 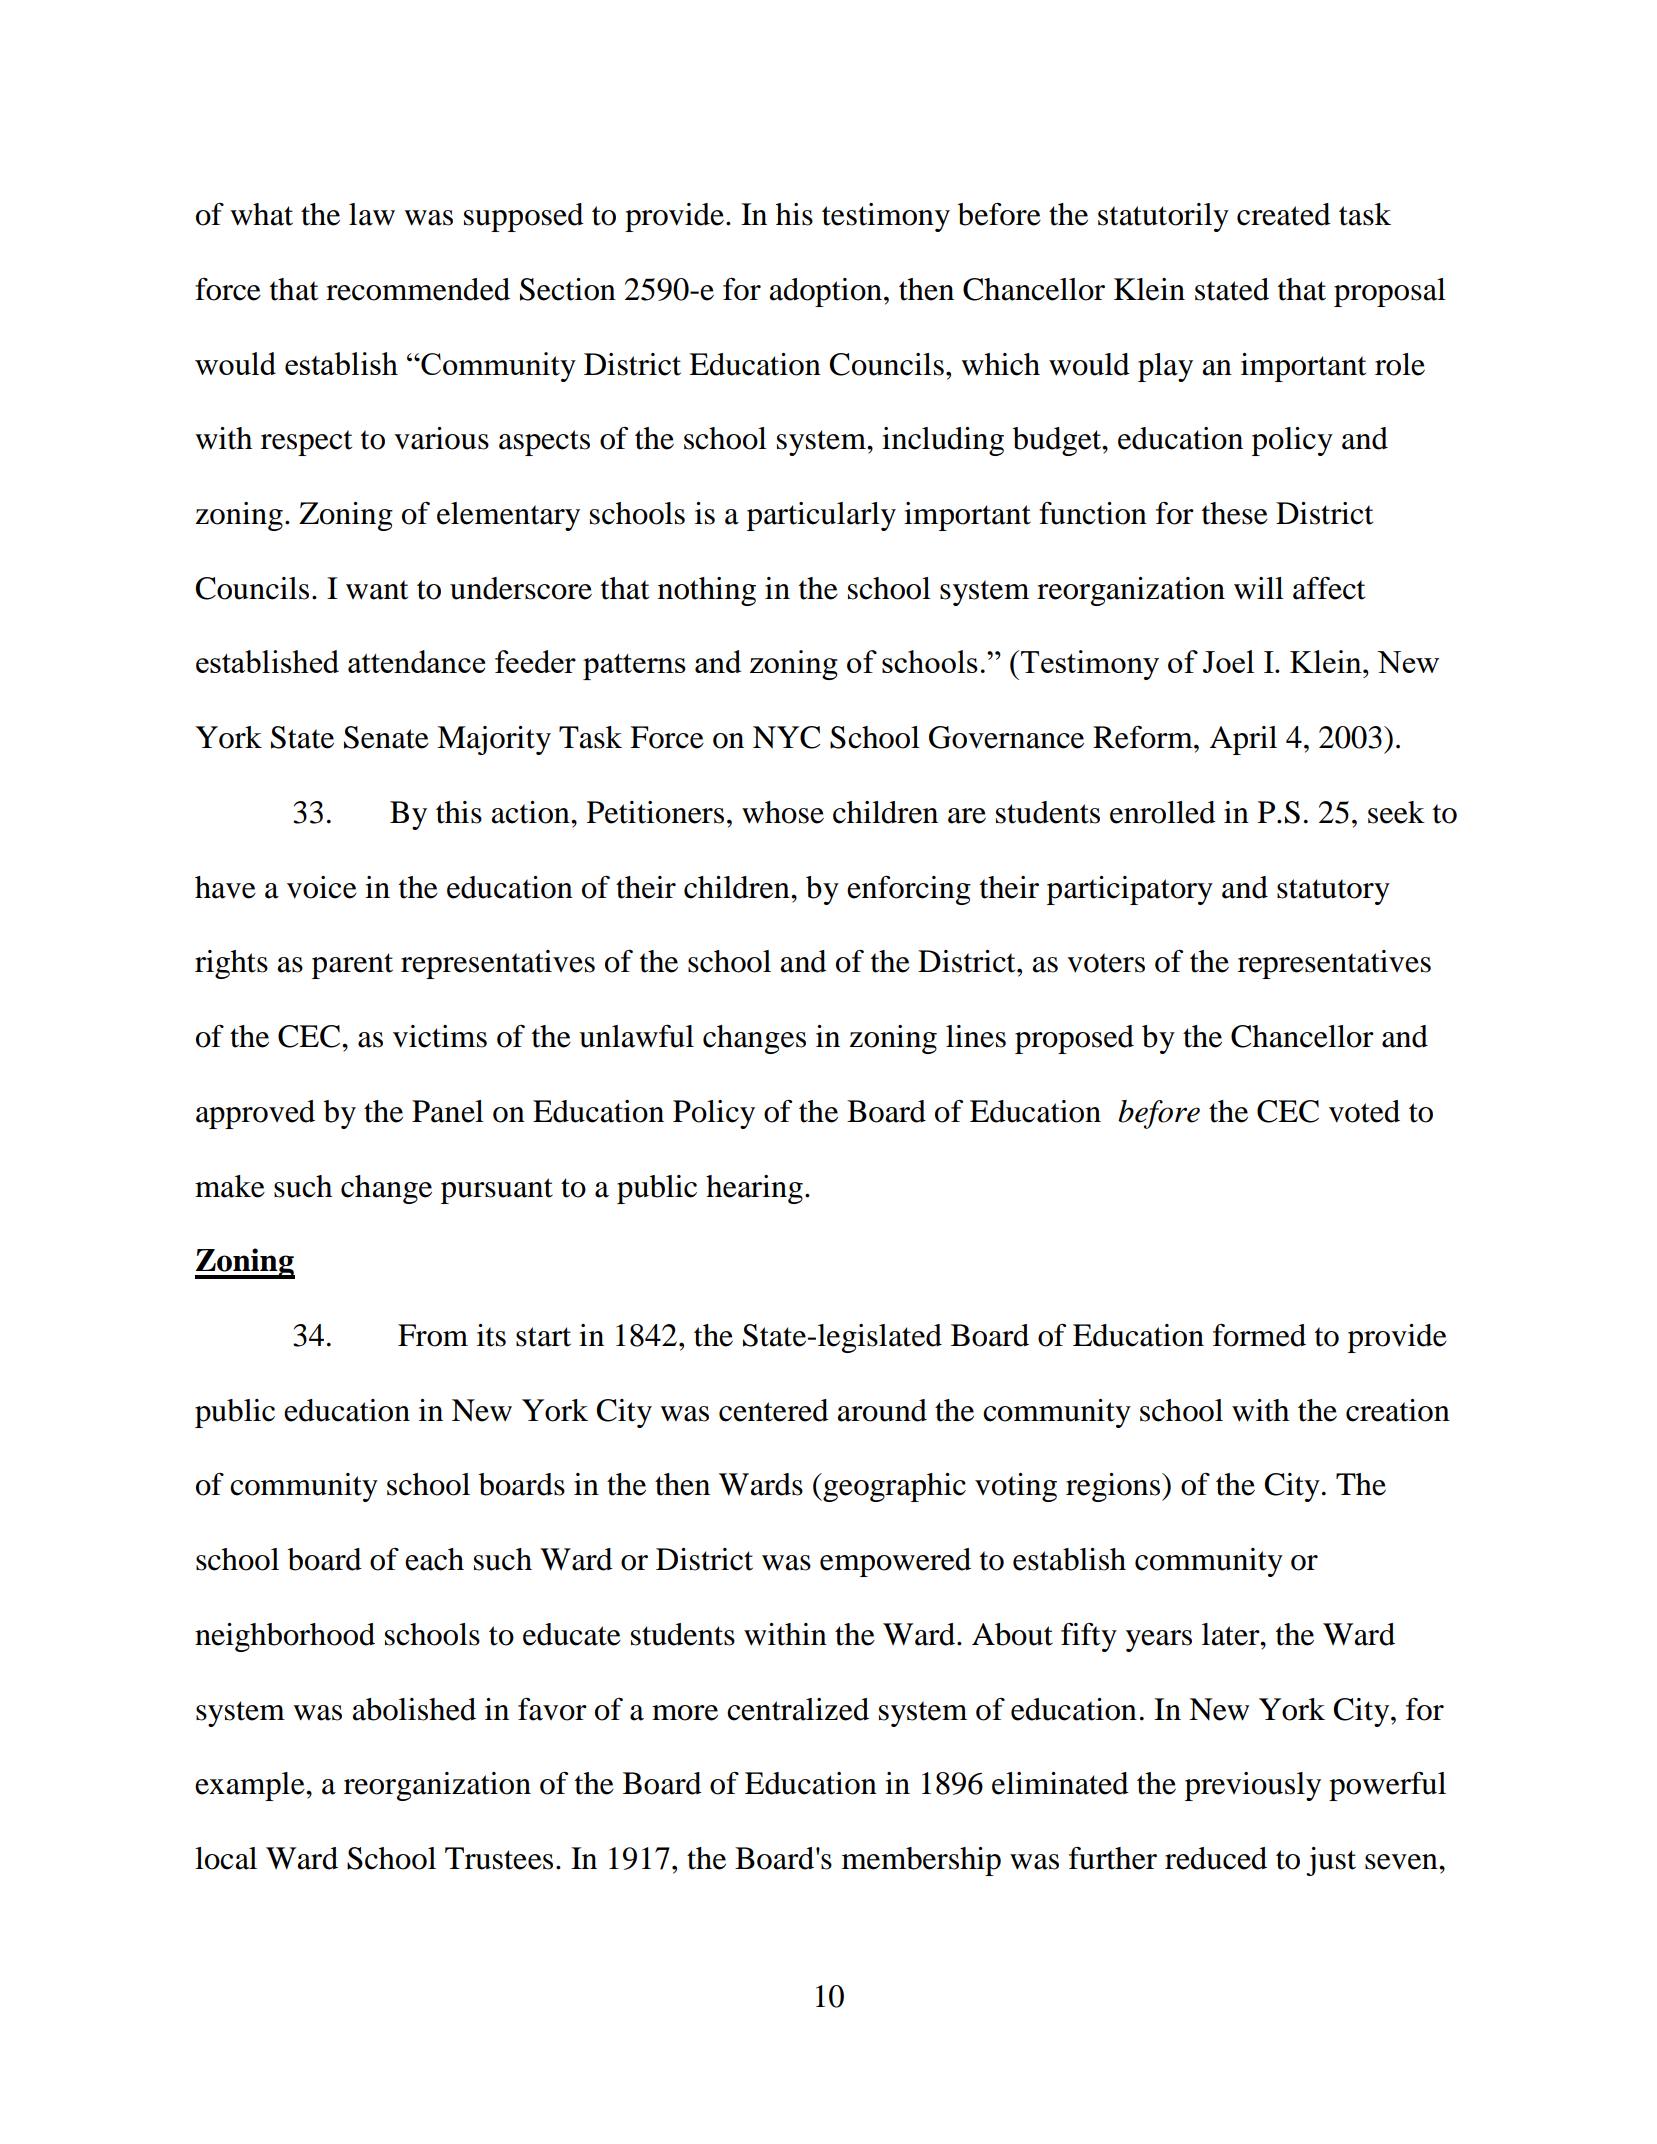 What do you see at coordinates (1364, 1111) in the screenshot?
I see `voted` at bounding box center [1364, 1111].
